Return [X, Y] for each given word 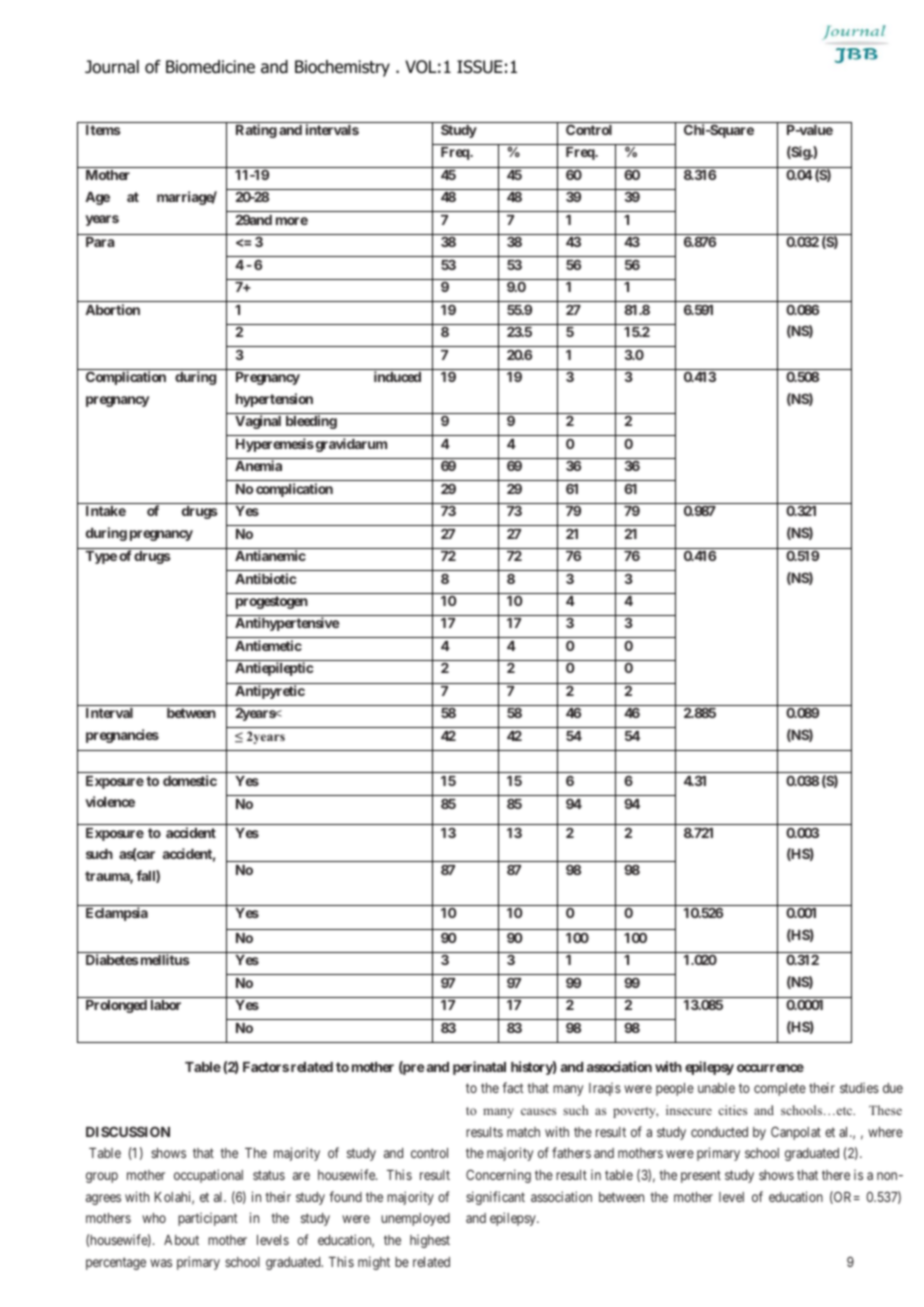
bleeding [311, 422]
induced [397, 376]
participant [207, 1219]
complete [780, 1089]
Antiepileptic [274, 669]
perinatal [479, 1068]
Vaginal [258, 422]
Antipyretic [270, 692]
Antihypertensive [287, 624]
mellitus [164, 959]
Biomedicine [210, 67]
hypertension [274, 400]
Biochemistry [342, 68]
